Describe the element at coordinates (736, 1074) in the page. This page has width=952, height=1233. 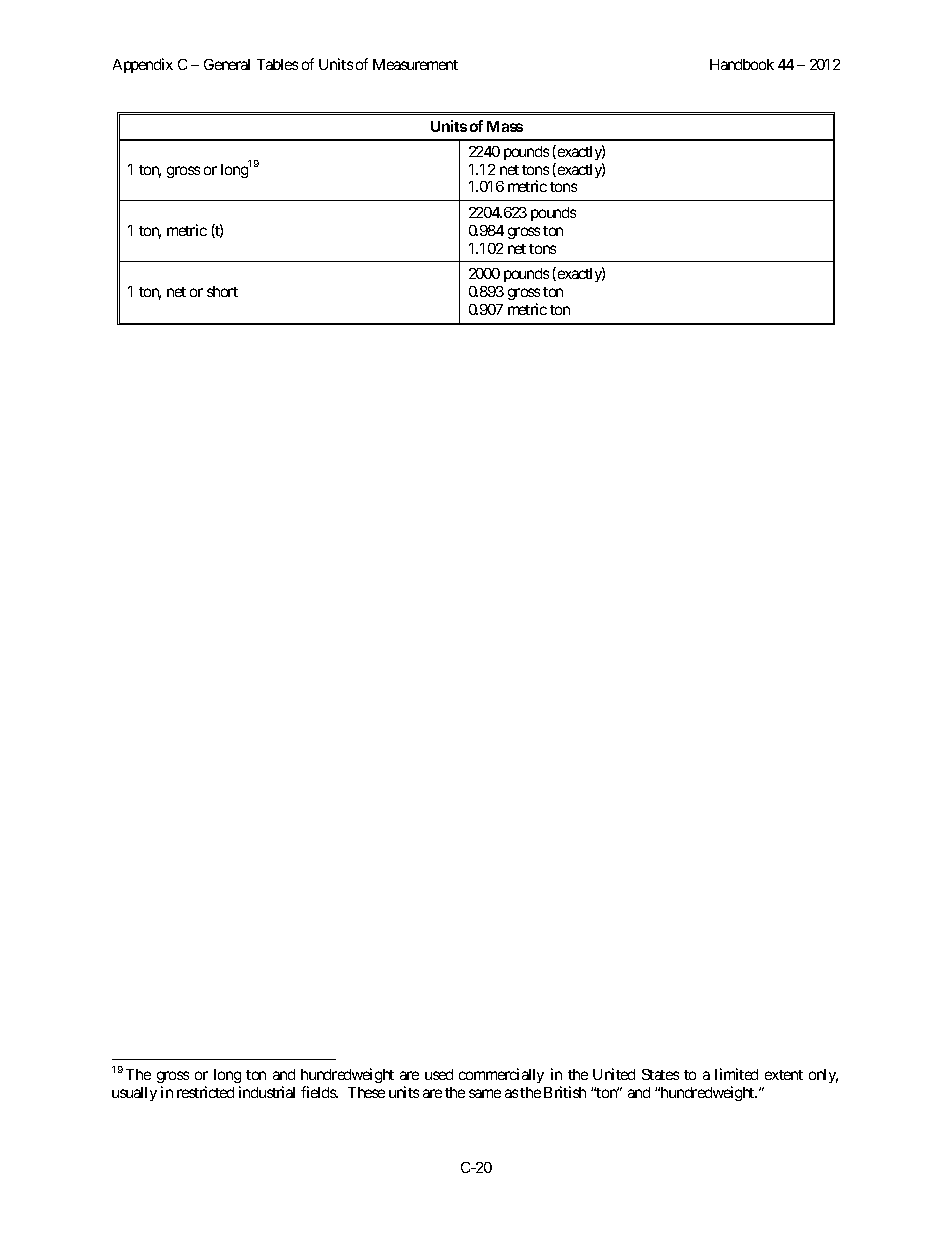
I see `limited` at that location.
